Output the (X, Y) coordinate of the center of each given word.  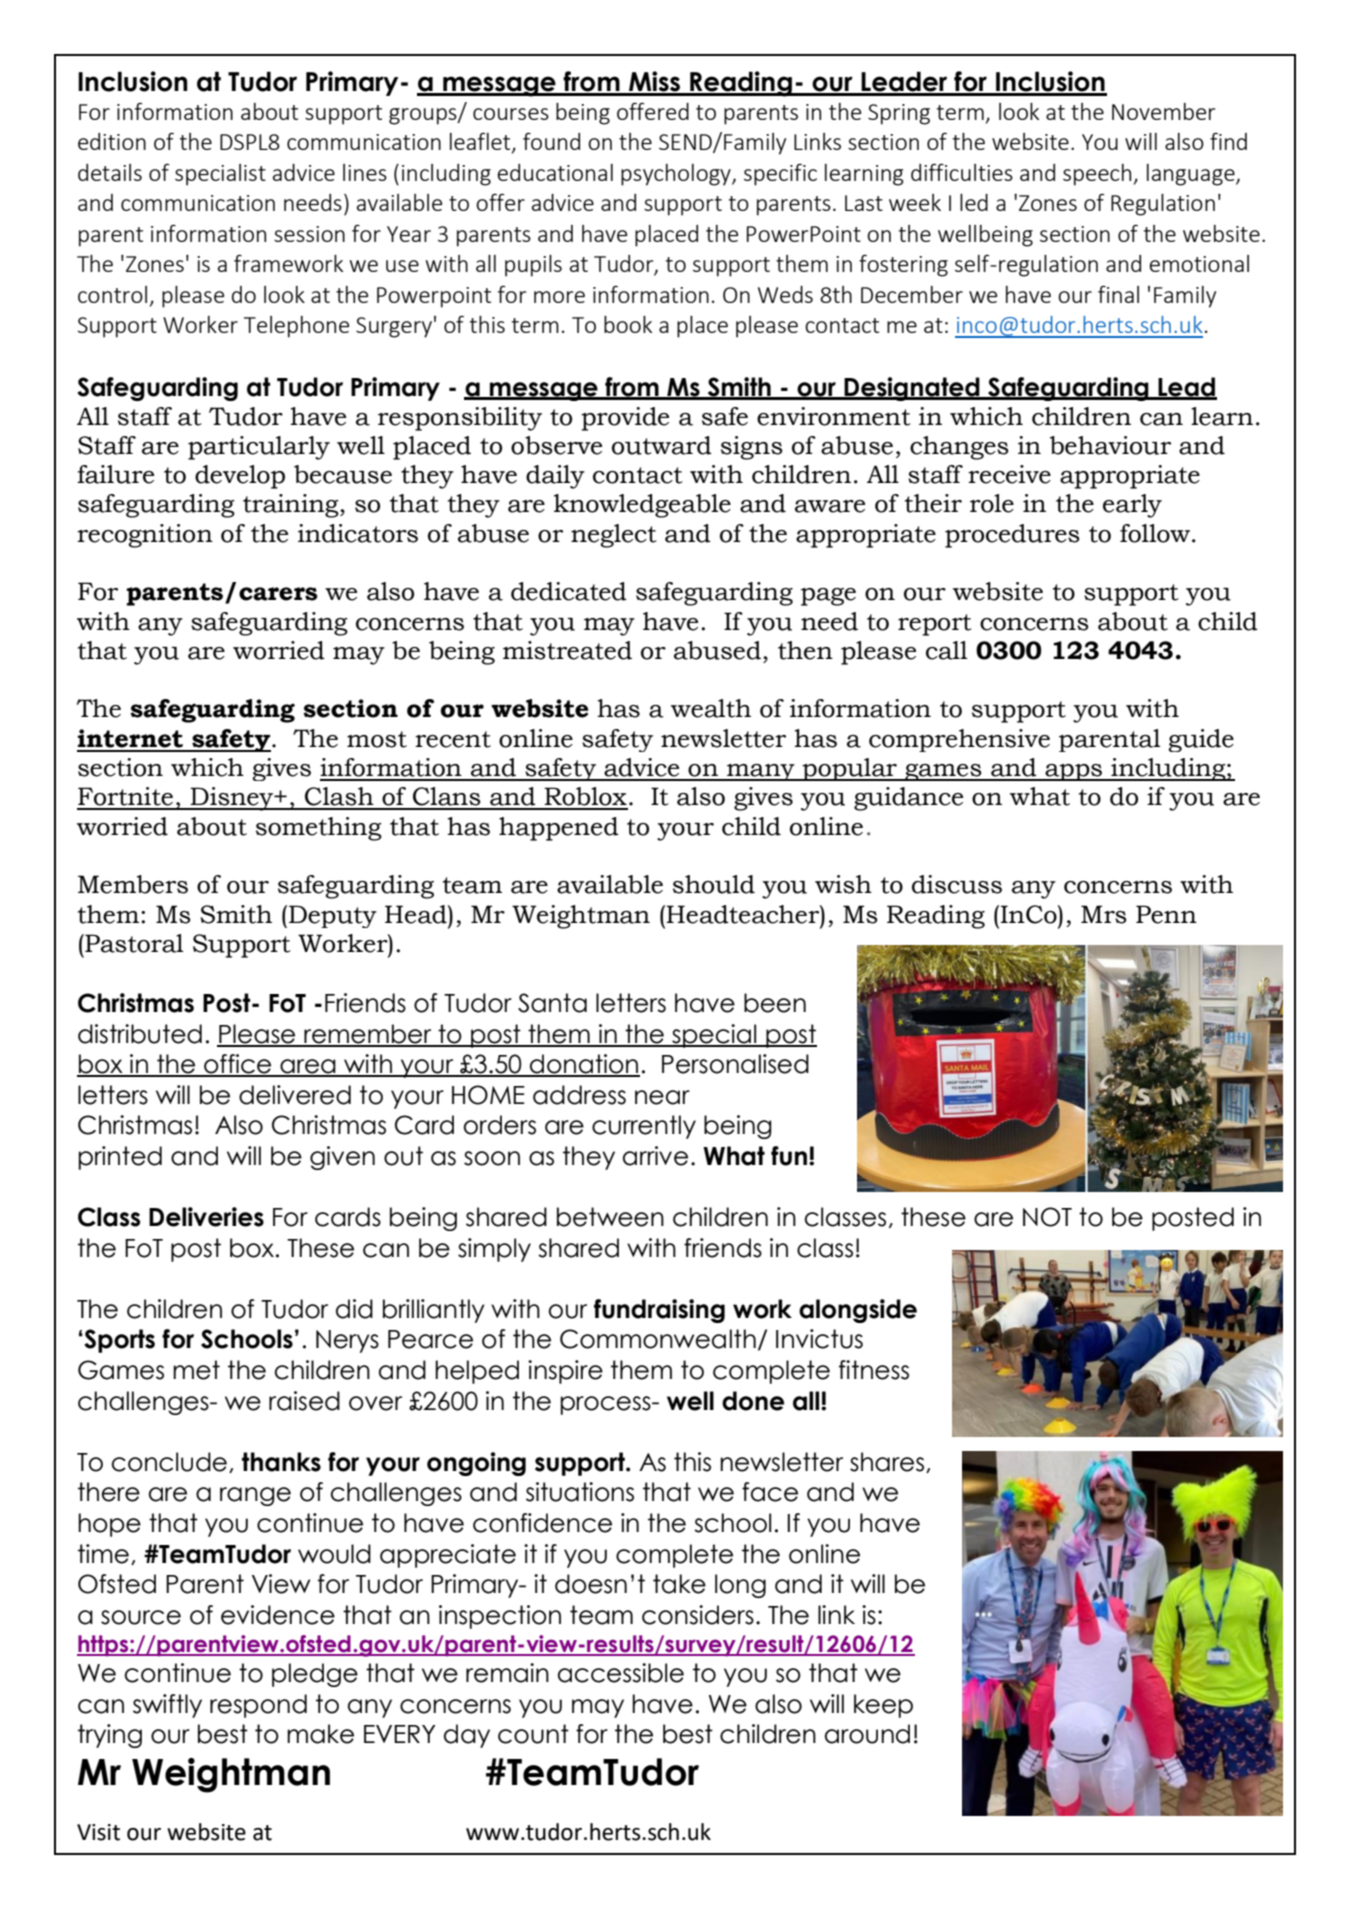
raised (304, 1401)
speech (1097, 175)
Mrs (1104, 914)
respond (258, 1706)
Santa (552, 1003)
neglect (614, 536)
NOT (1047, 1217)
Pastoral (133, 943)
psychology (677, 175)
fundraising (659, 1311)
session (309, 234)
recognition (145, 536)
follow (1155, 533)
